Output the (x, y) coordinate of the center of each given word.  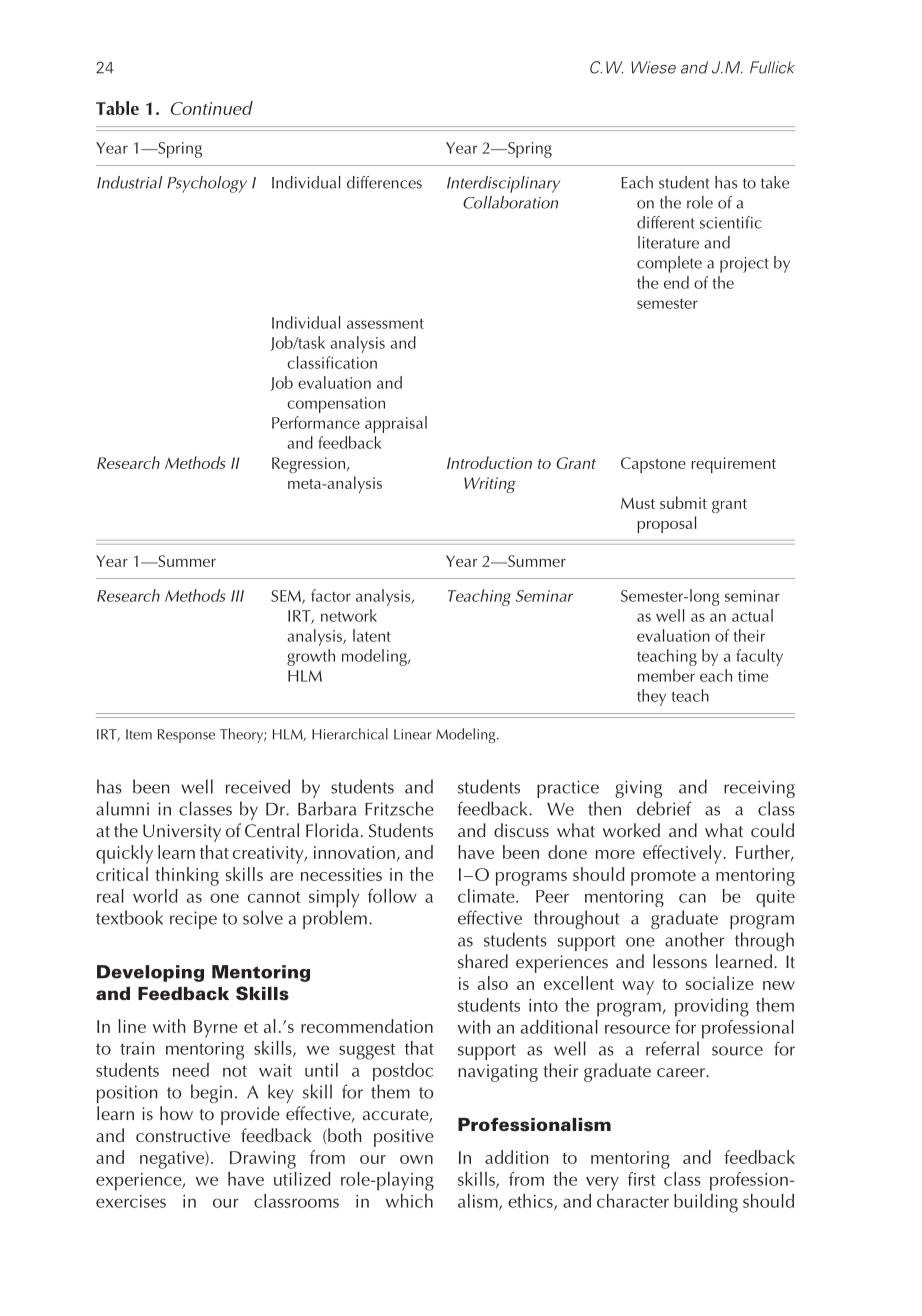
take (775, 182)
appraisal (396, 424)
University (182, 833)
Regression (308, 465)
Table (117, 108)
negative (173, 1160)
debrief (664, 808)
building (706, 1203)
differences (384, 182)
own (416, 1159)
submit (683, 502)
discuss (521, 830)
